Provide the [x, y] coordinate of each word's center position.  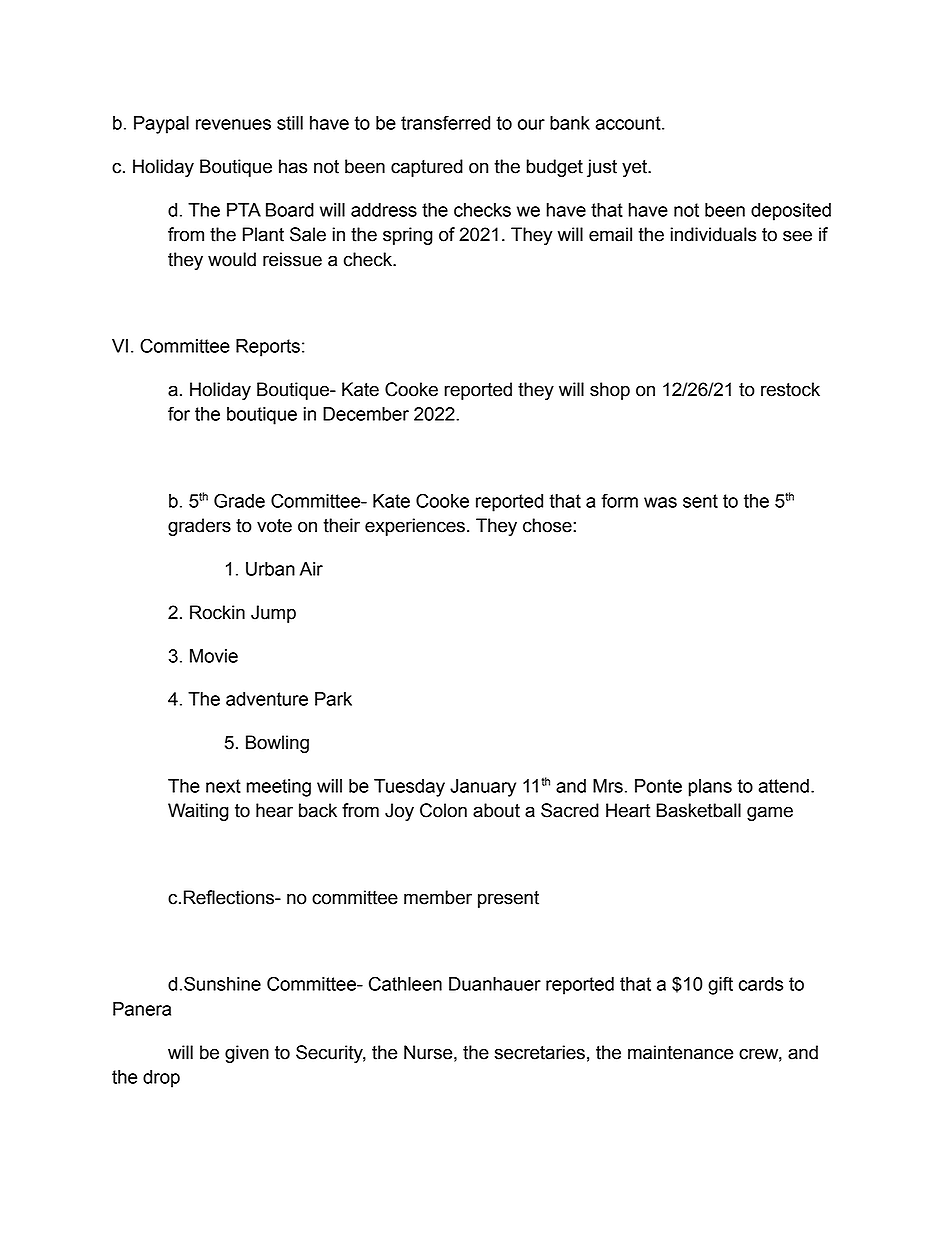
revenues [233, 124]
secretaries [540, 1052]
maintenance [680, 1052]
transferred [445, 122]
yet [635, 168]
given [247, 1054]
